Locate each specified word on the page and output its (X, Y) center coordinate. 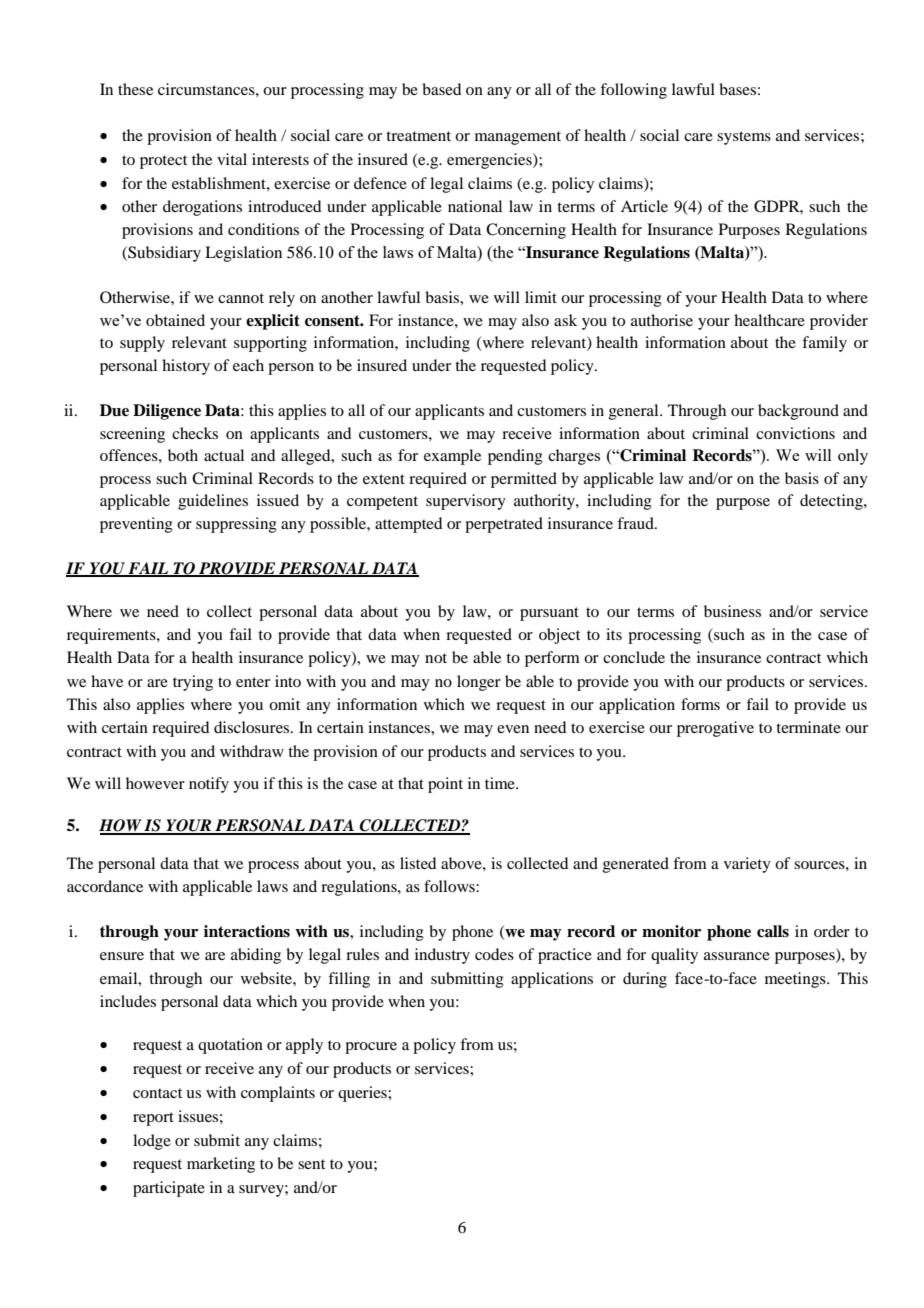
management (518, 138)
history (186, 367)
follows (450, 886)
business (732, 611)
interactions (247, 931)
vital (232, 159)
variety (747, 865)
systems (744, 138)
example (452, 457)
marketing (221, 1165)
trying (193, 683)
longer (479, 683)
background (798, 412)
